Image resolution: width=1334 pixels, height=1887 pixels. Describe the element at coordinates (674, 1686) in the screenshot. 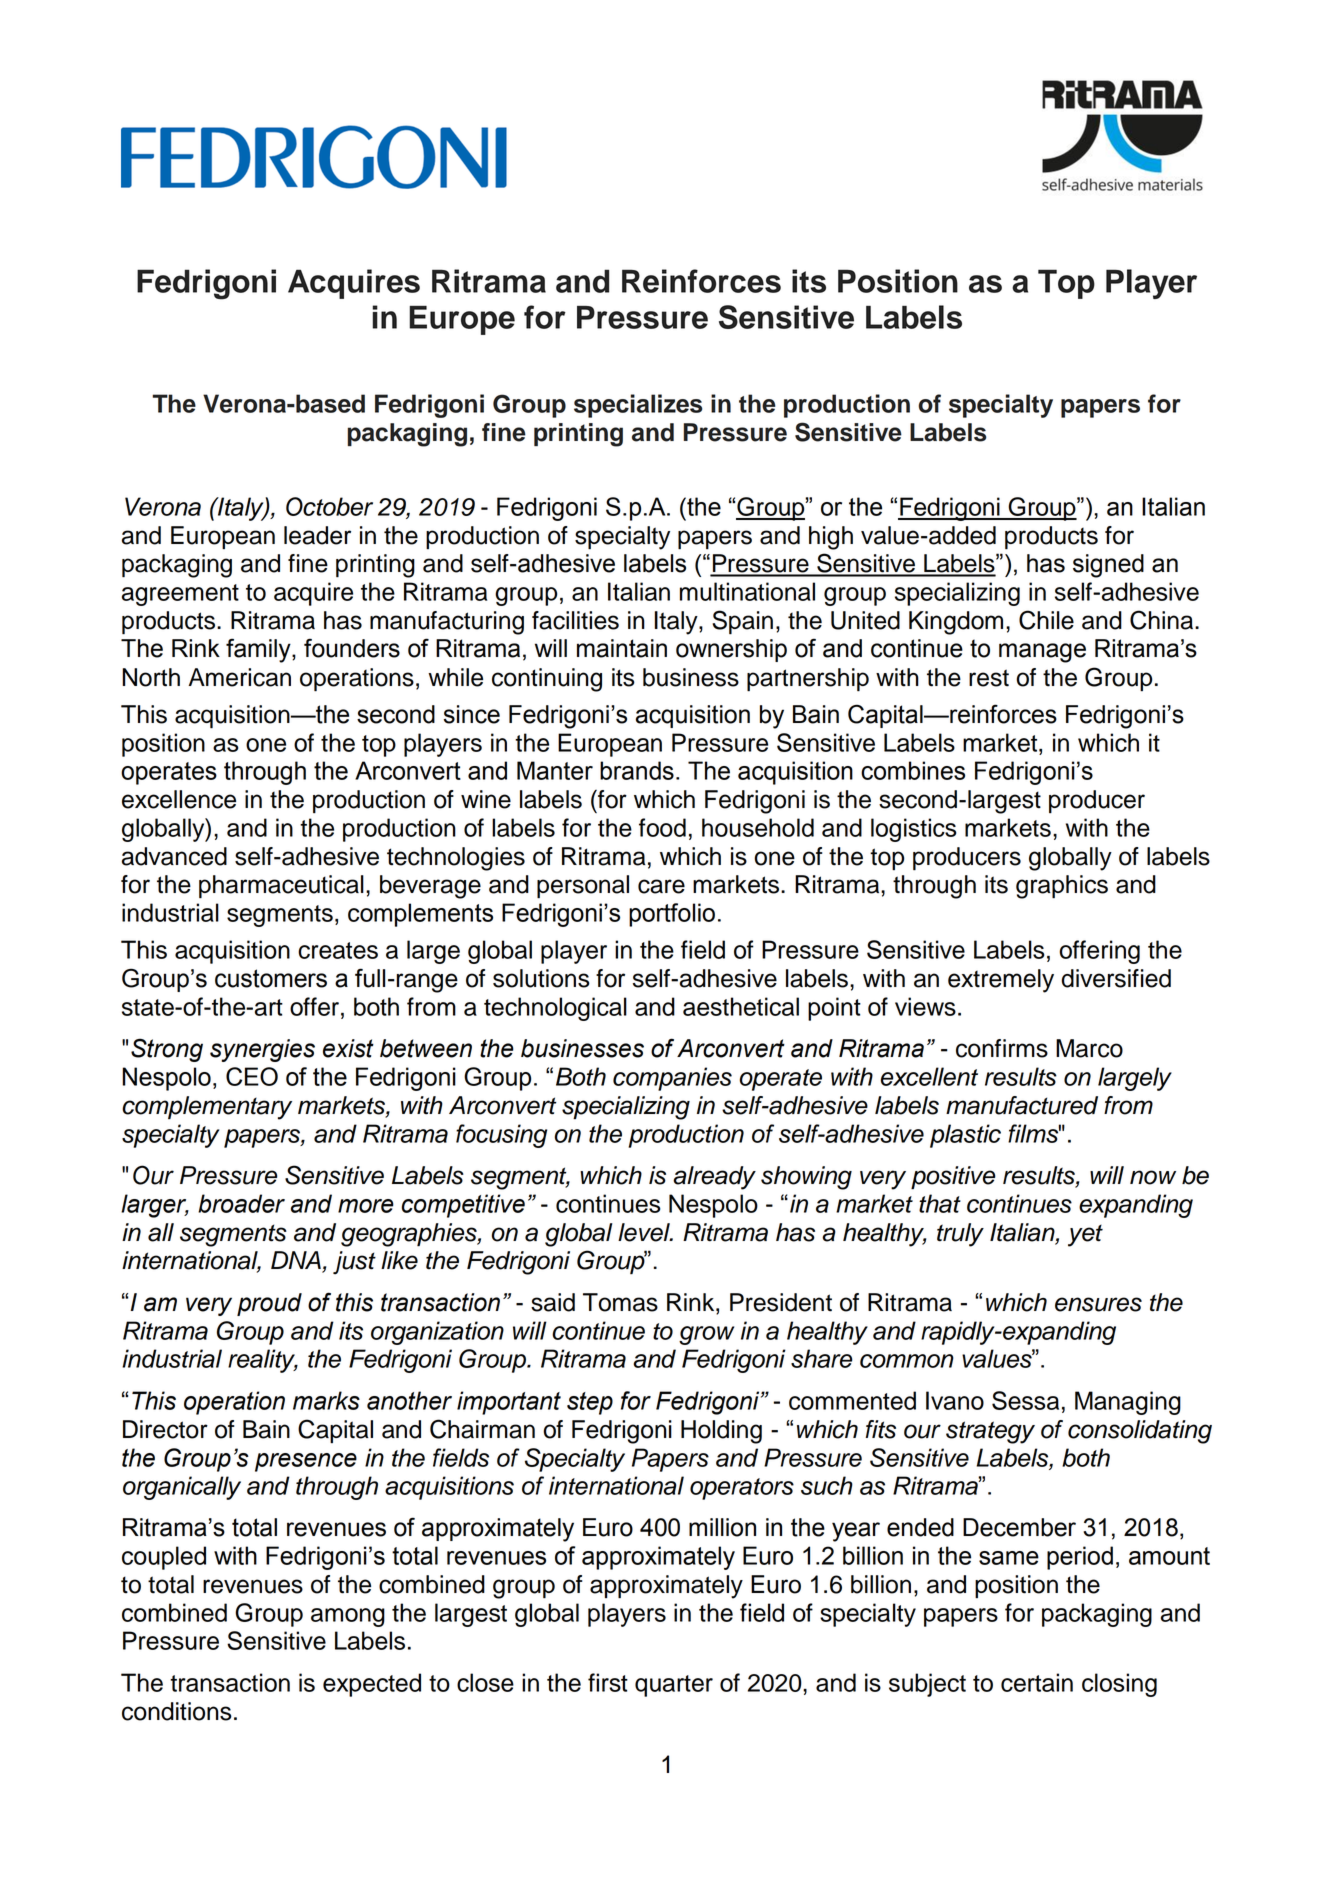

I see `quarter` at that location.
